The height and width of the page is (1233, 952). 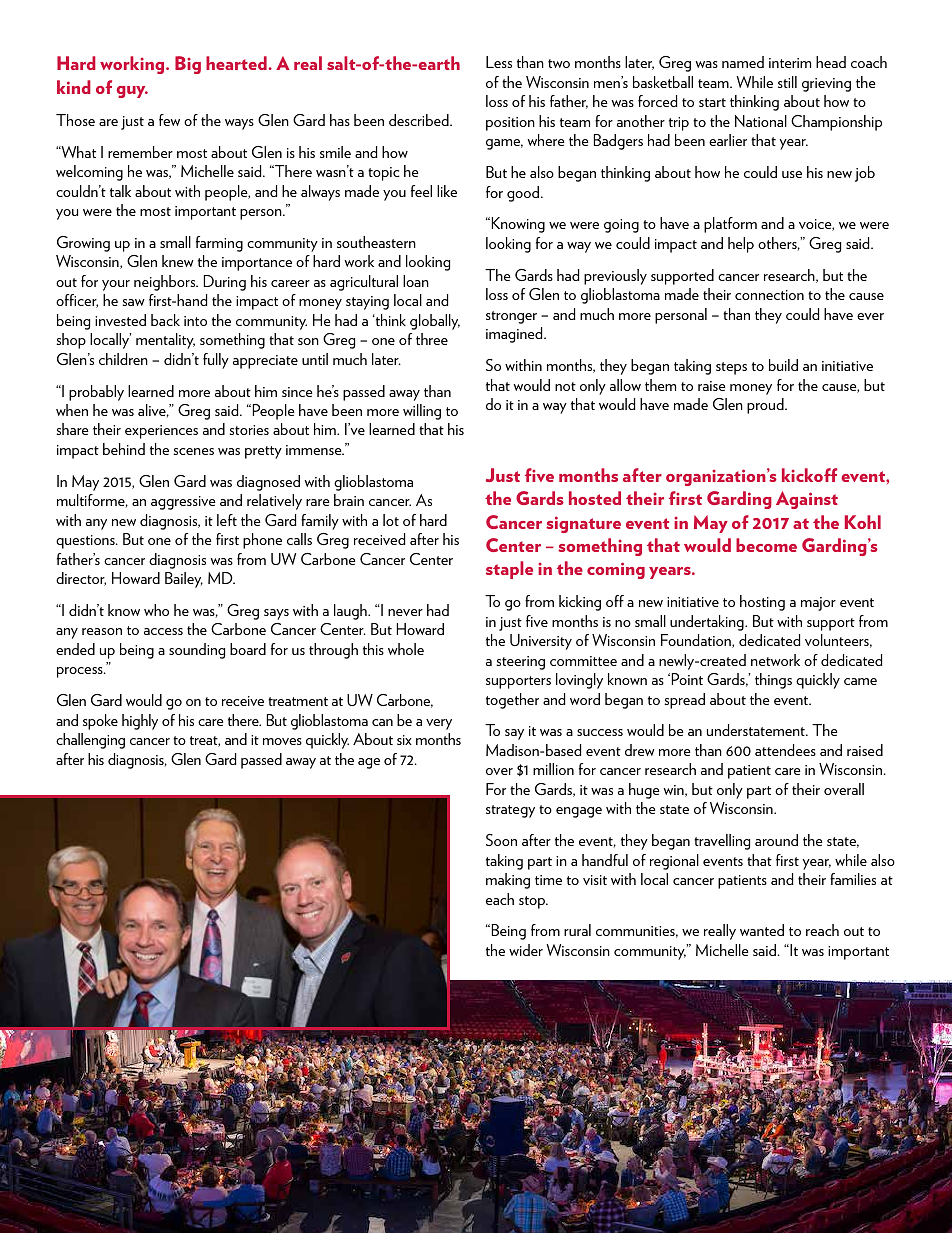 What do you see at coordinates (163, 631) in the page?
I see `access` at bounding box center [163, 631].
